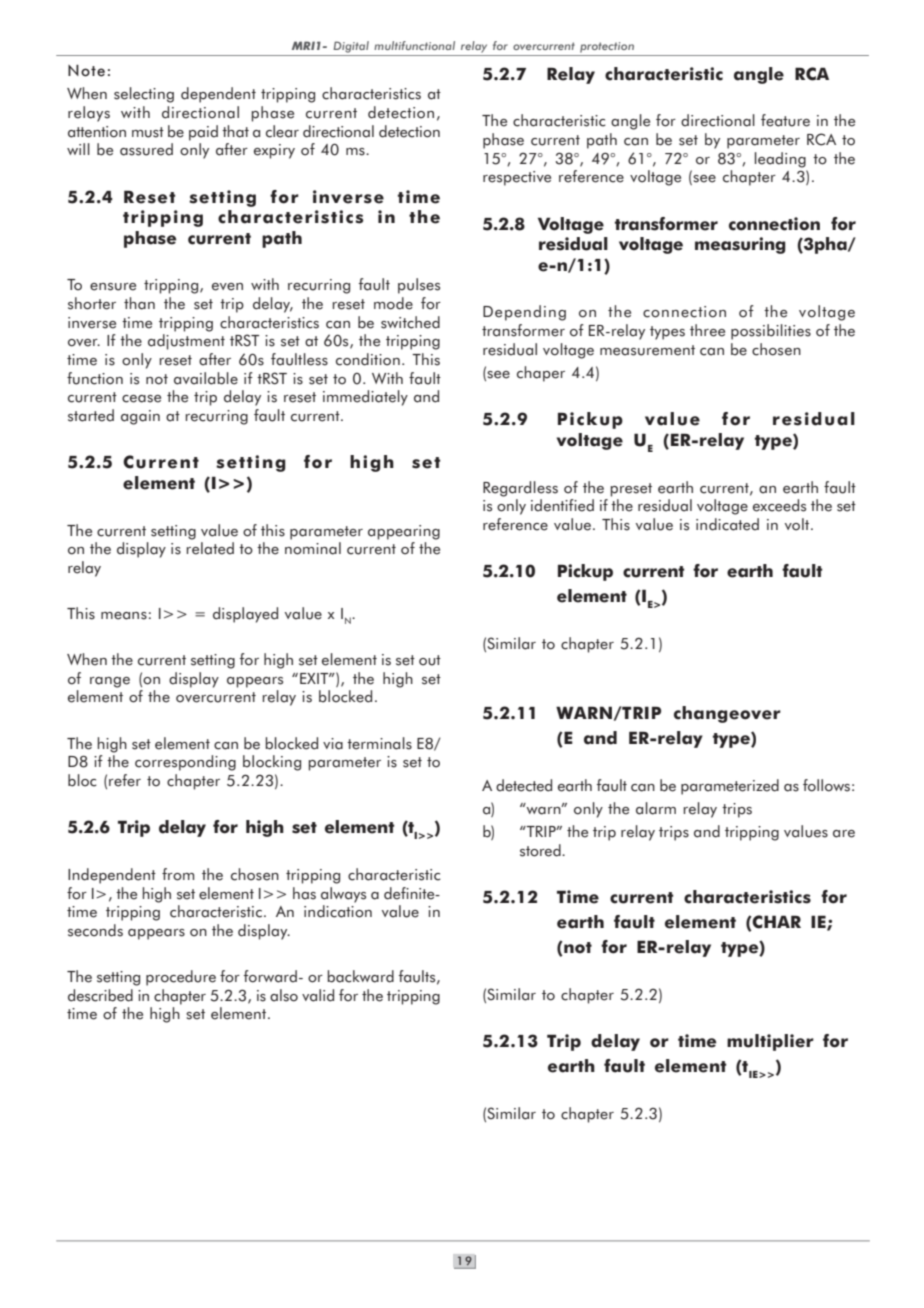 The image size is (924, 1308). What do you see at coordinates (430, 660) in the screenshot?
I see `out` at bounding box center [430, 660].
